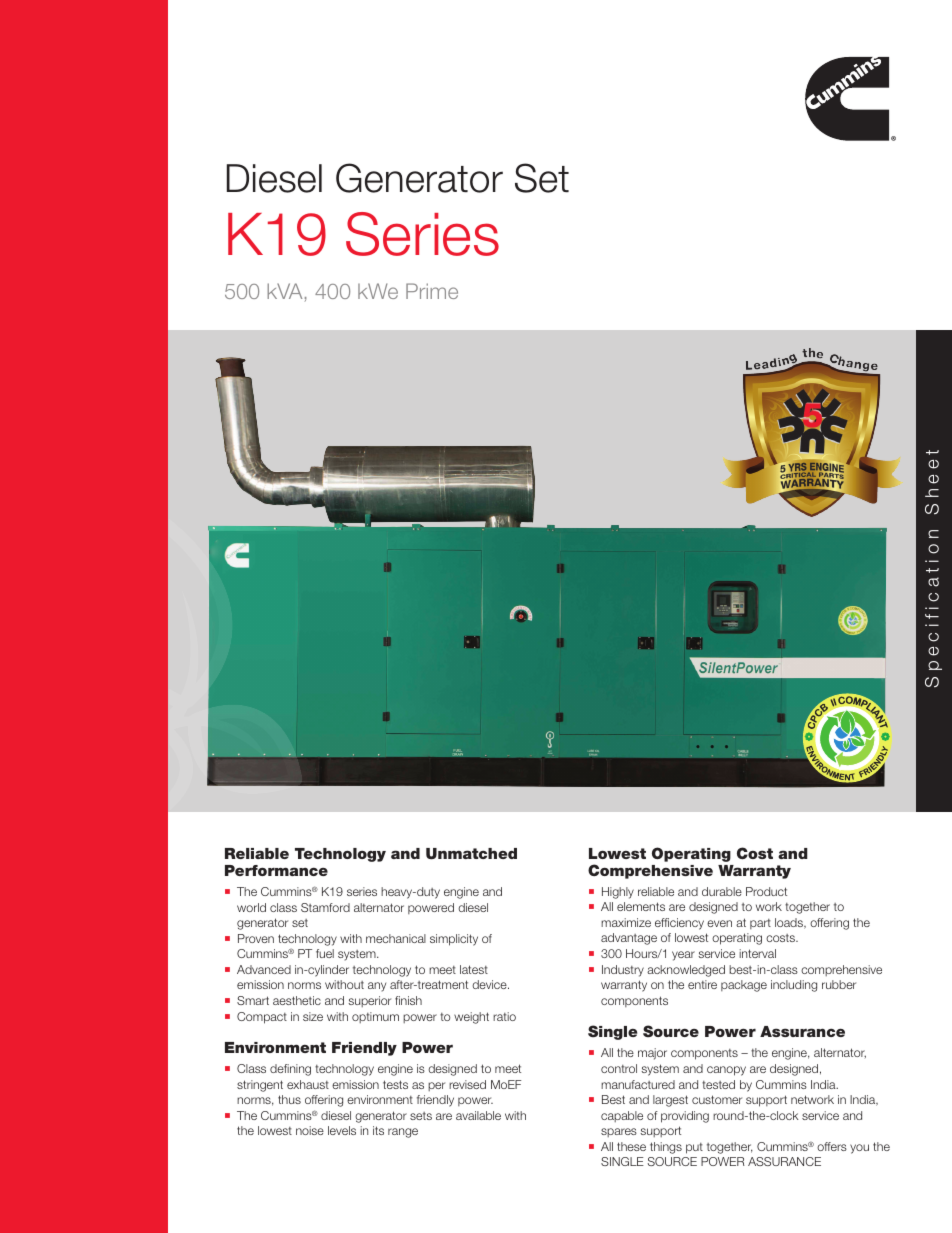 The width and height of the document is (952, 1233). Describe the element at coordinates (325, 953) in the document. I see `fuel` at that location.
